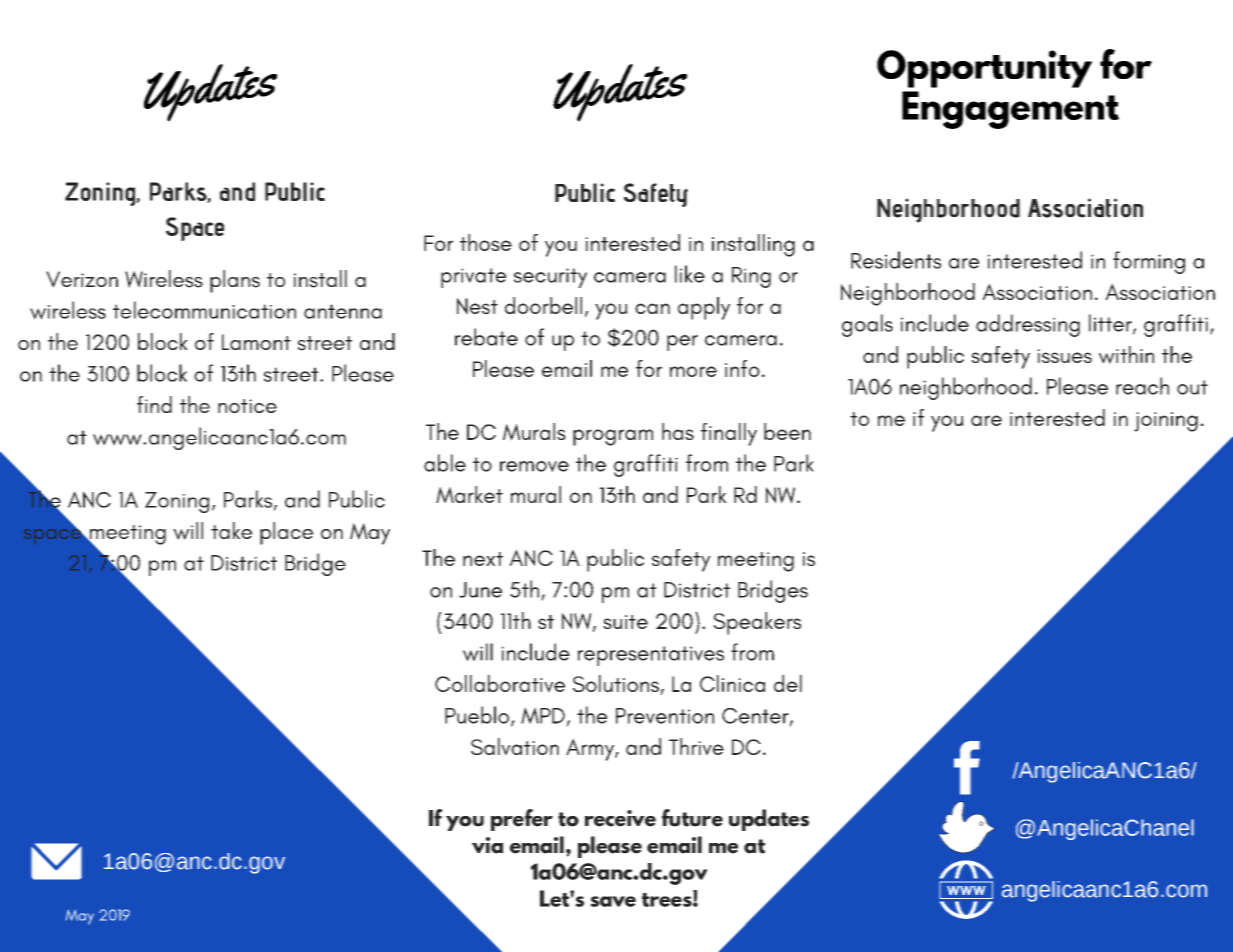 The height and width of the page is (952, 1233). Describe the element at coordinates (487, 845) in the page. I see `via` at that location.
